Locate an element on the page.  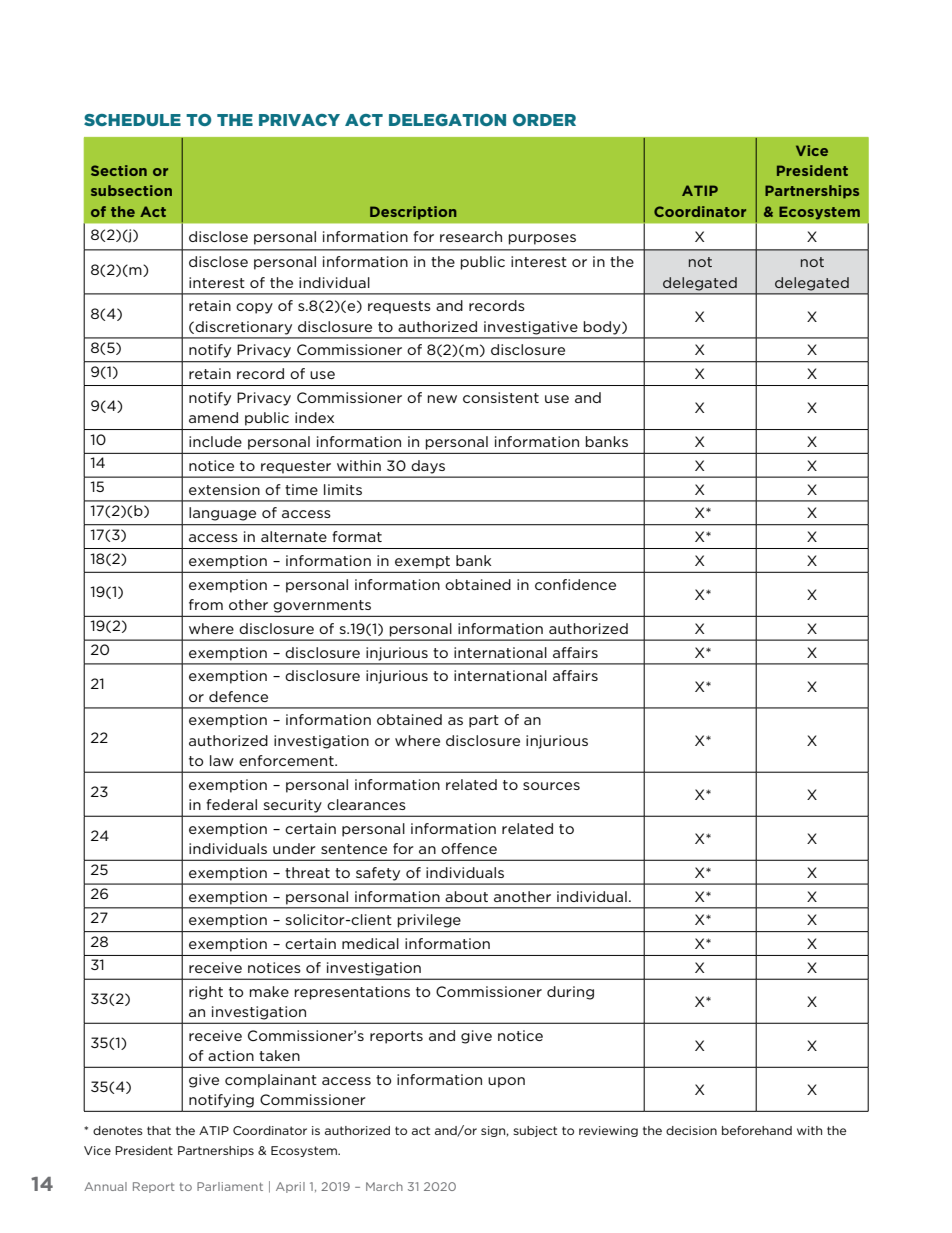
confidence is located at coordinates (575, 584).
